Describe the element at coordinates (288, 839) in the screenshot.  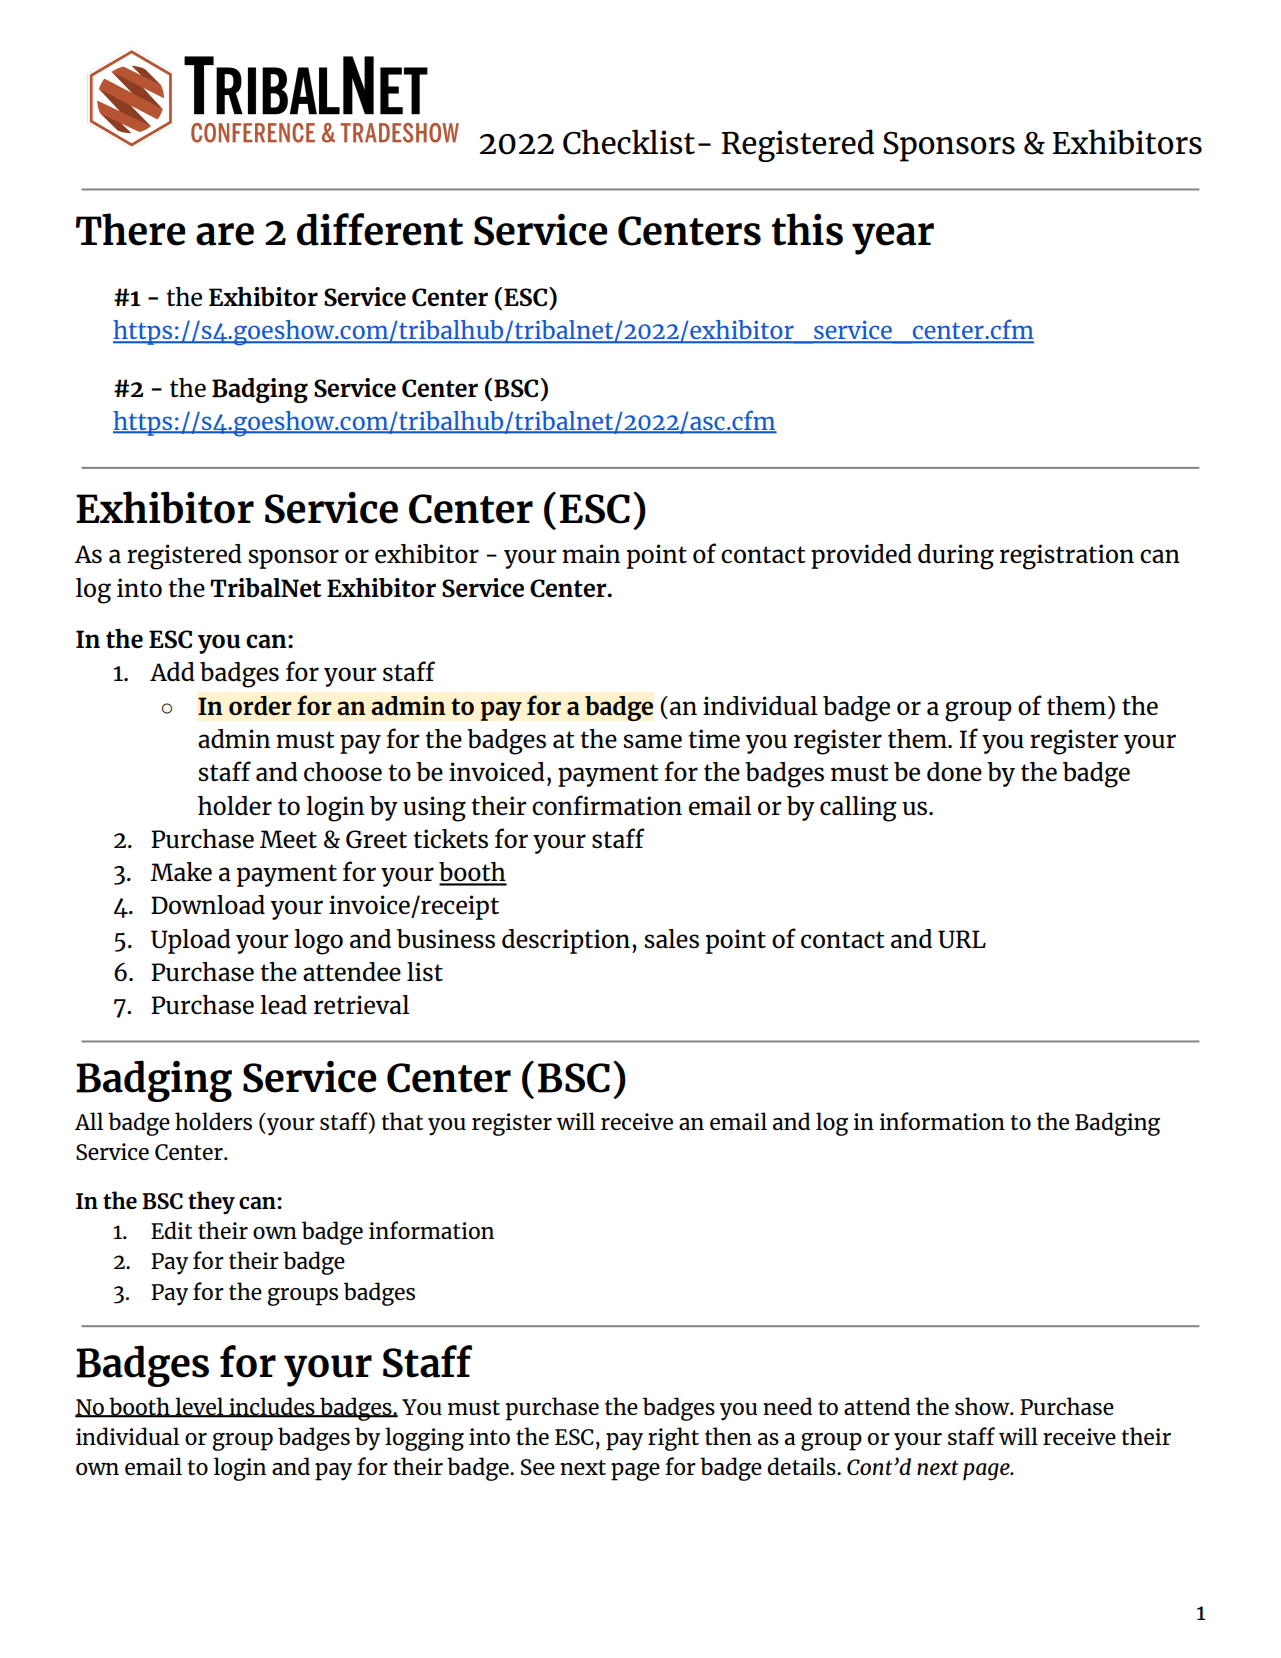
I see `Meet` at that location.
